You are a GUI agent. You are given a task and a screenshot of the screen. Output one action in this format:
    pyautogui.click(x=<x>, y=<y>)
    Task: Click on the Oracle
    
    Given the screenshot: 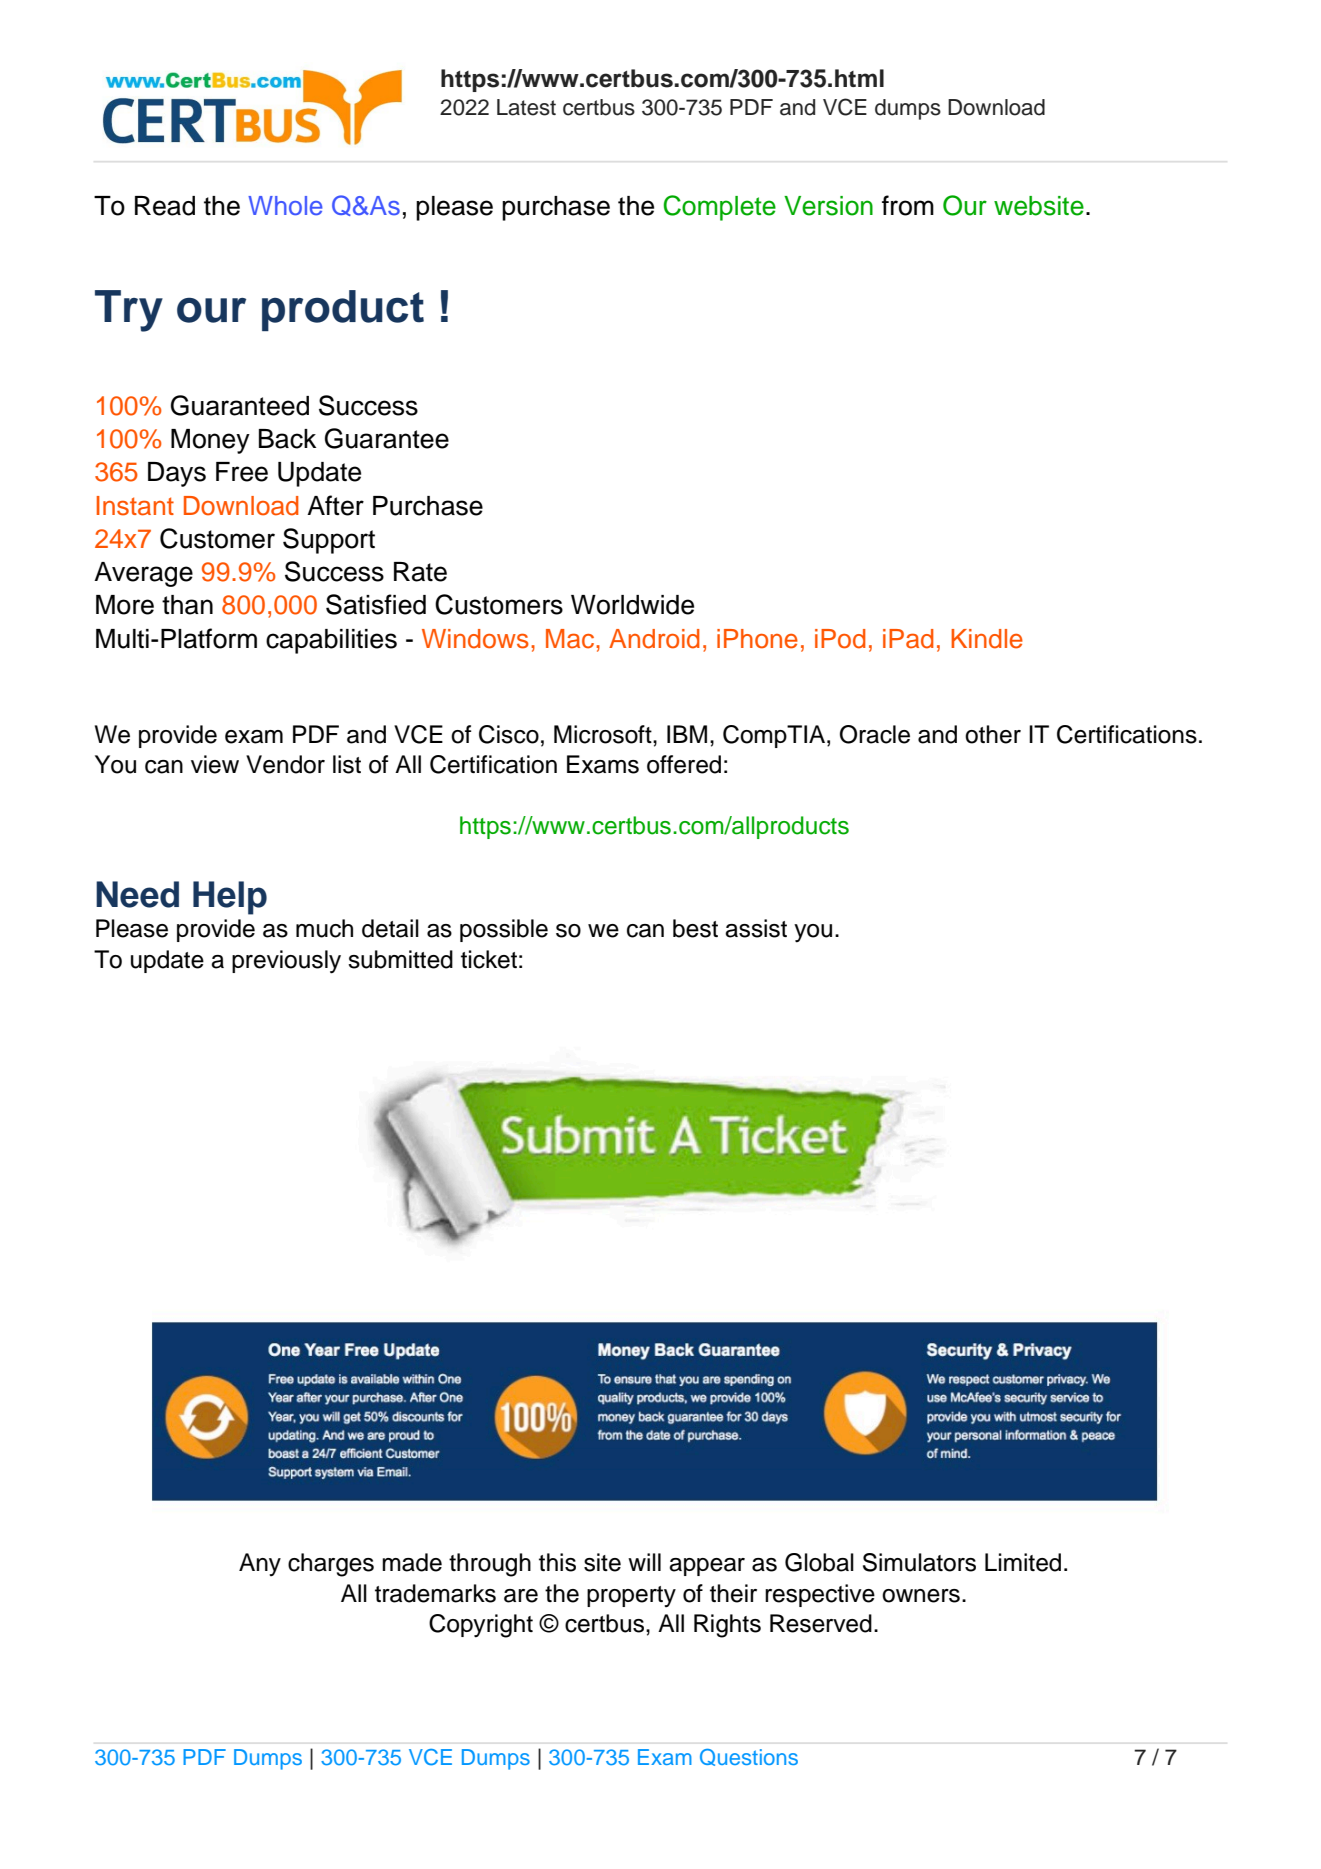 What is the action you would take?
    pyautogui.click(x=875, y=734)
